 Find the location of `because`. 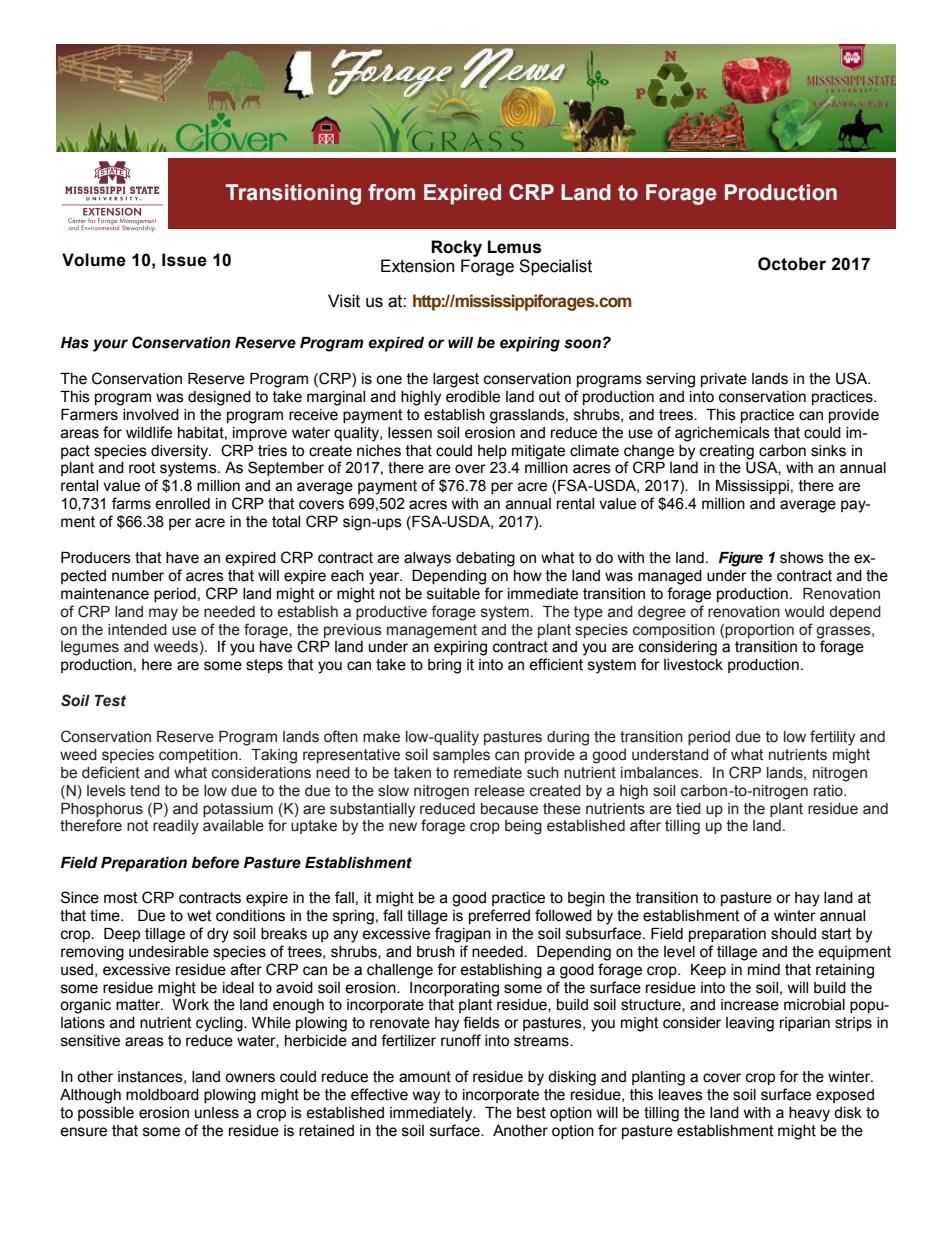

because is located at coordinates (509, 809).
